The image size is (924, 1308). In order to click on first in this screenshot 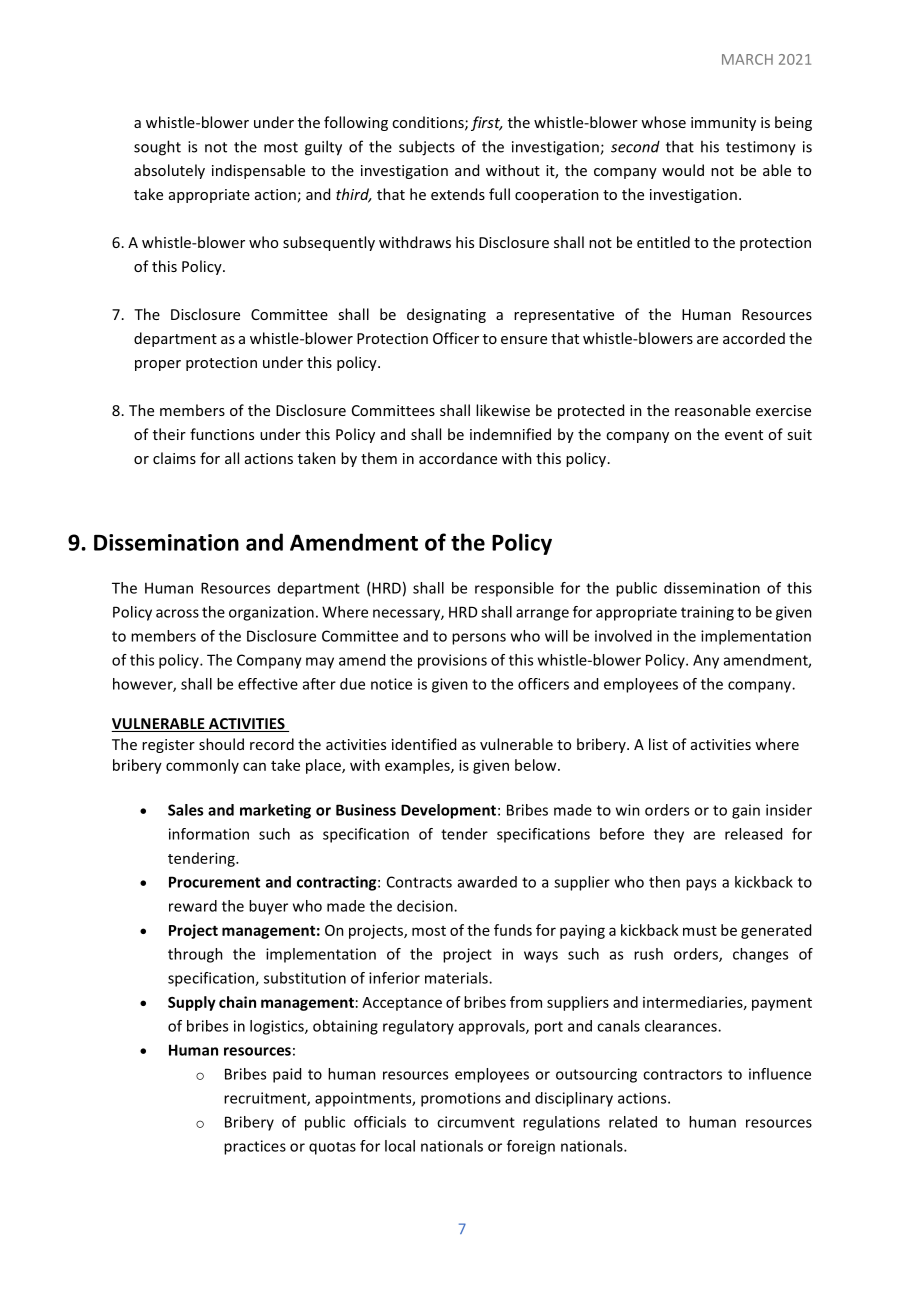, I will do `click(486, 123)`.
